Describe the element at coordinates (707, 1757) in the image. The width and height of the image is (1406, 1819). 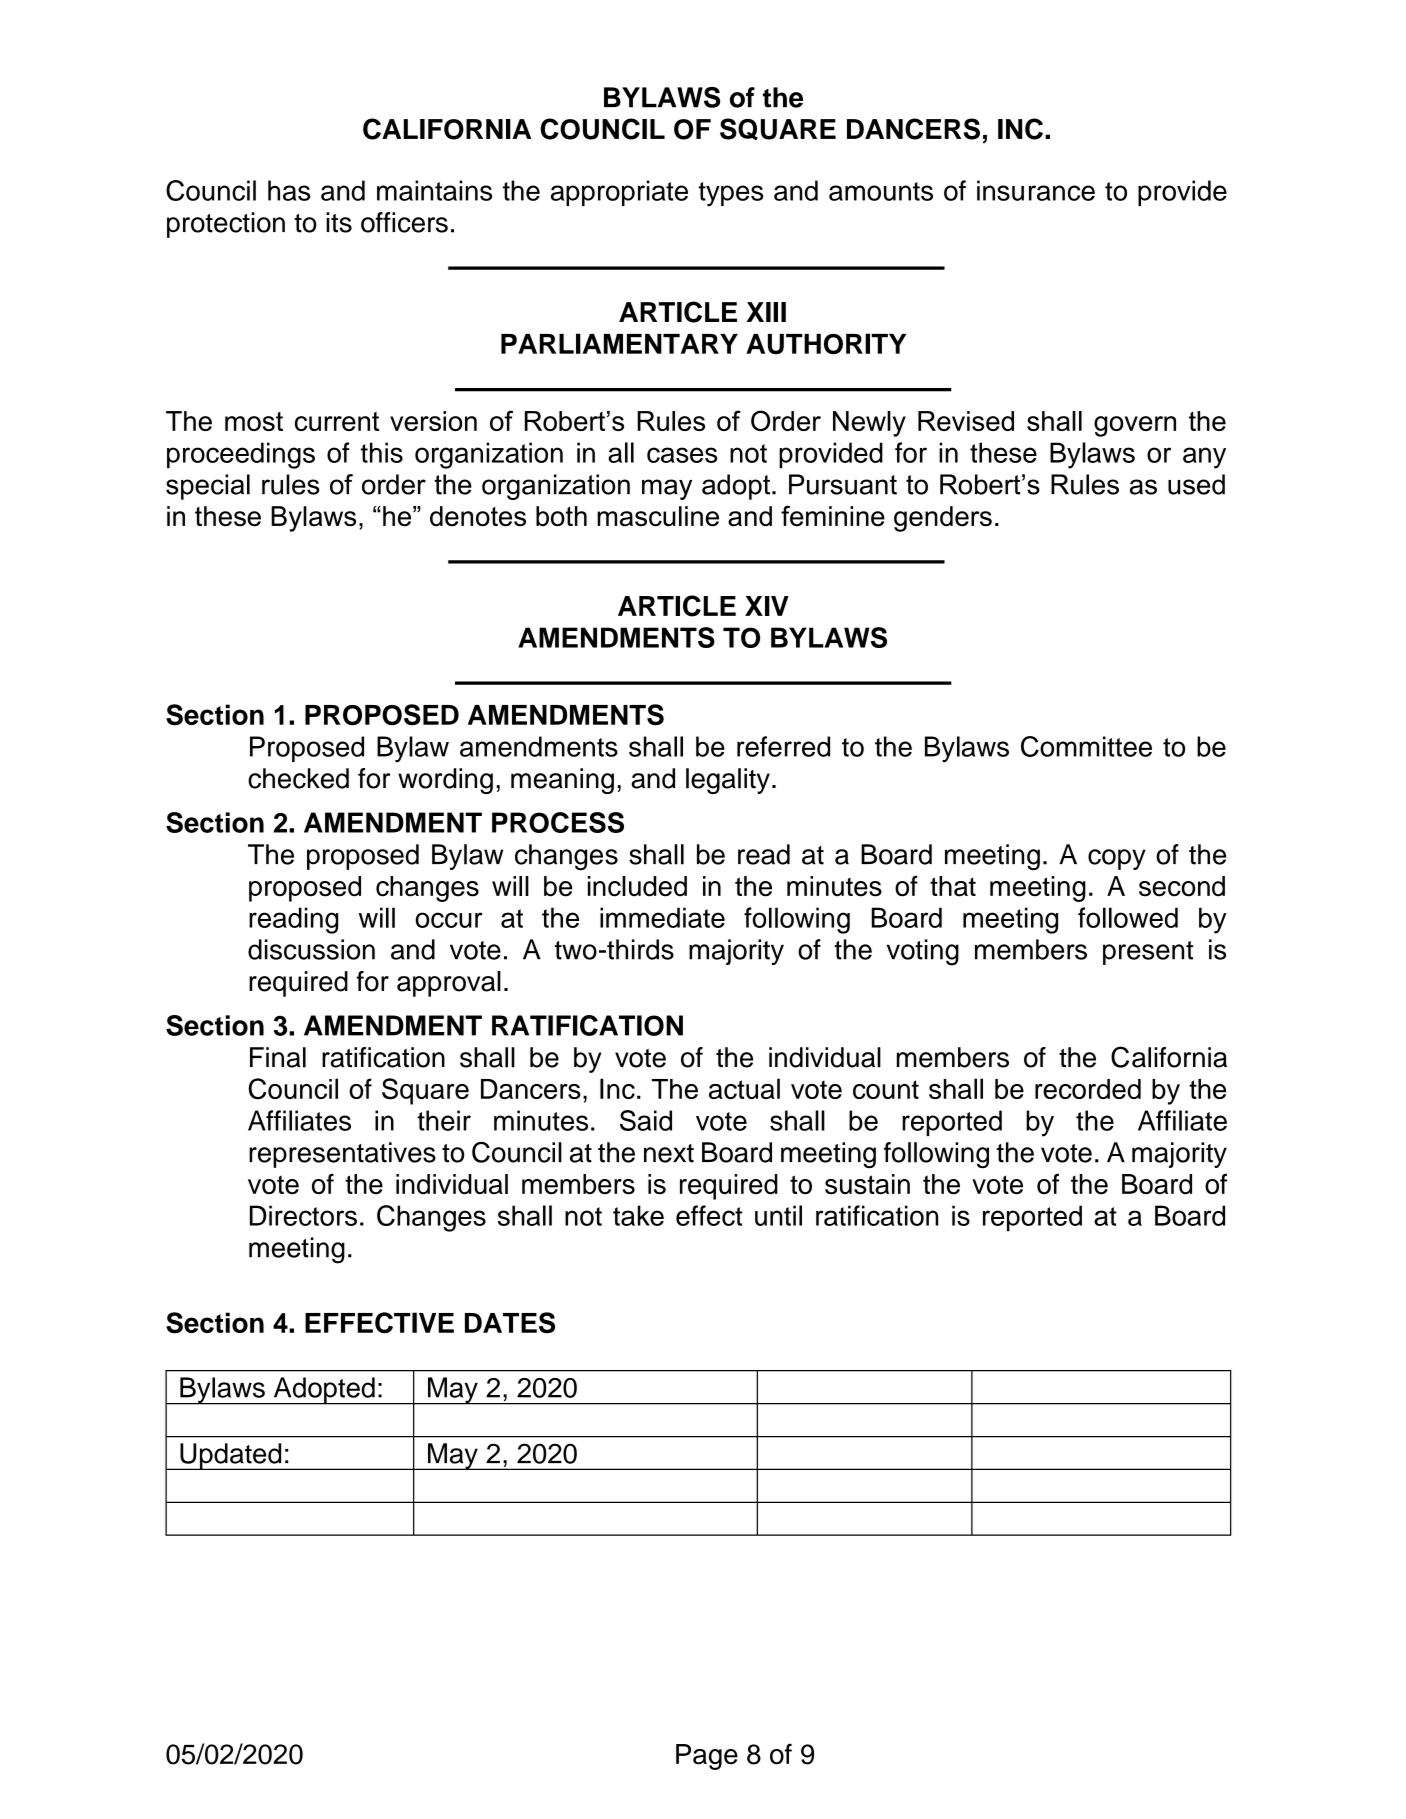
I see `Page` at that location.
